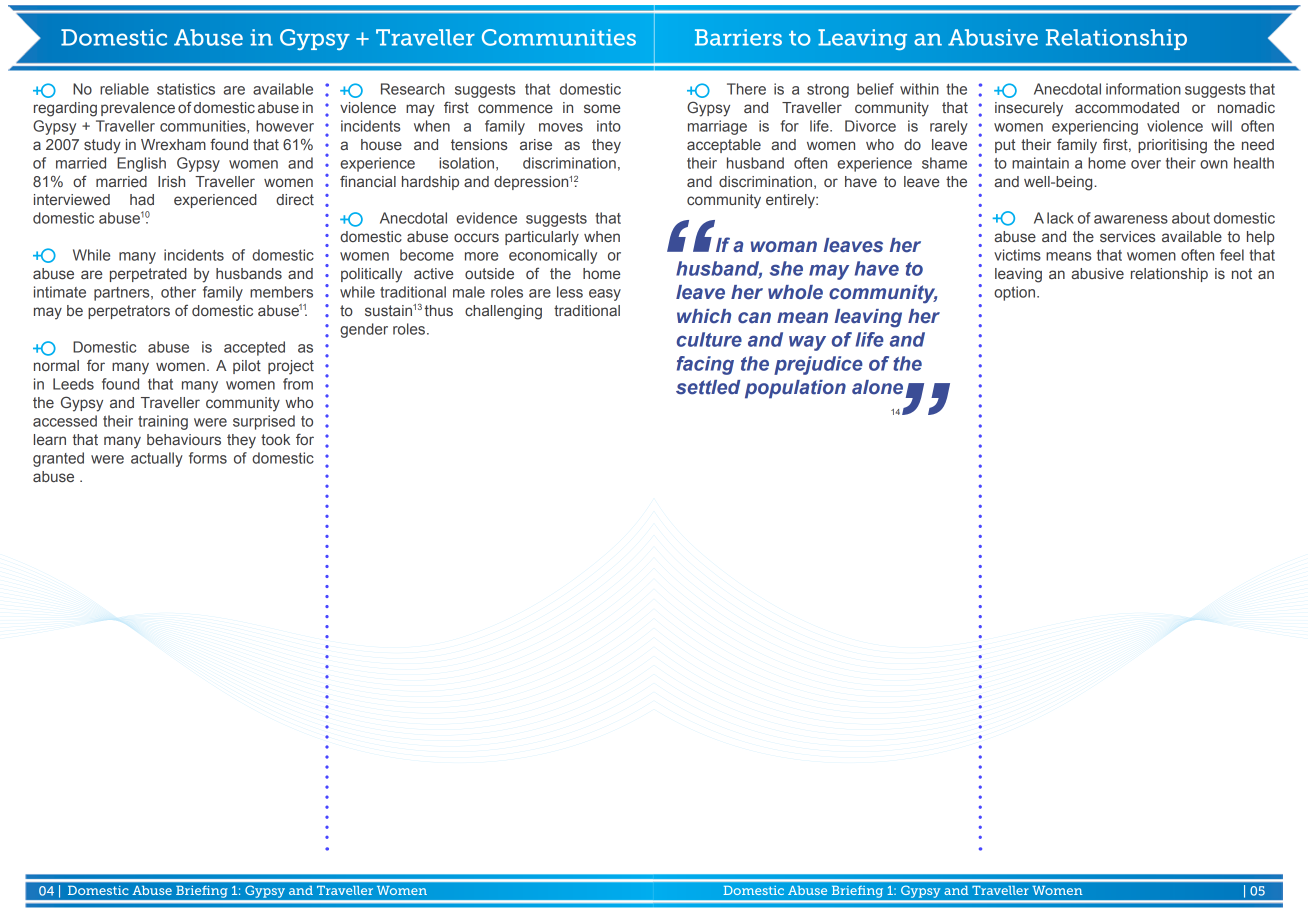 The height and width of the screenshot is (924, 1308). I want to click on behaviours, so click(184, 439).
